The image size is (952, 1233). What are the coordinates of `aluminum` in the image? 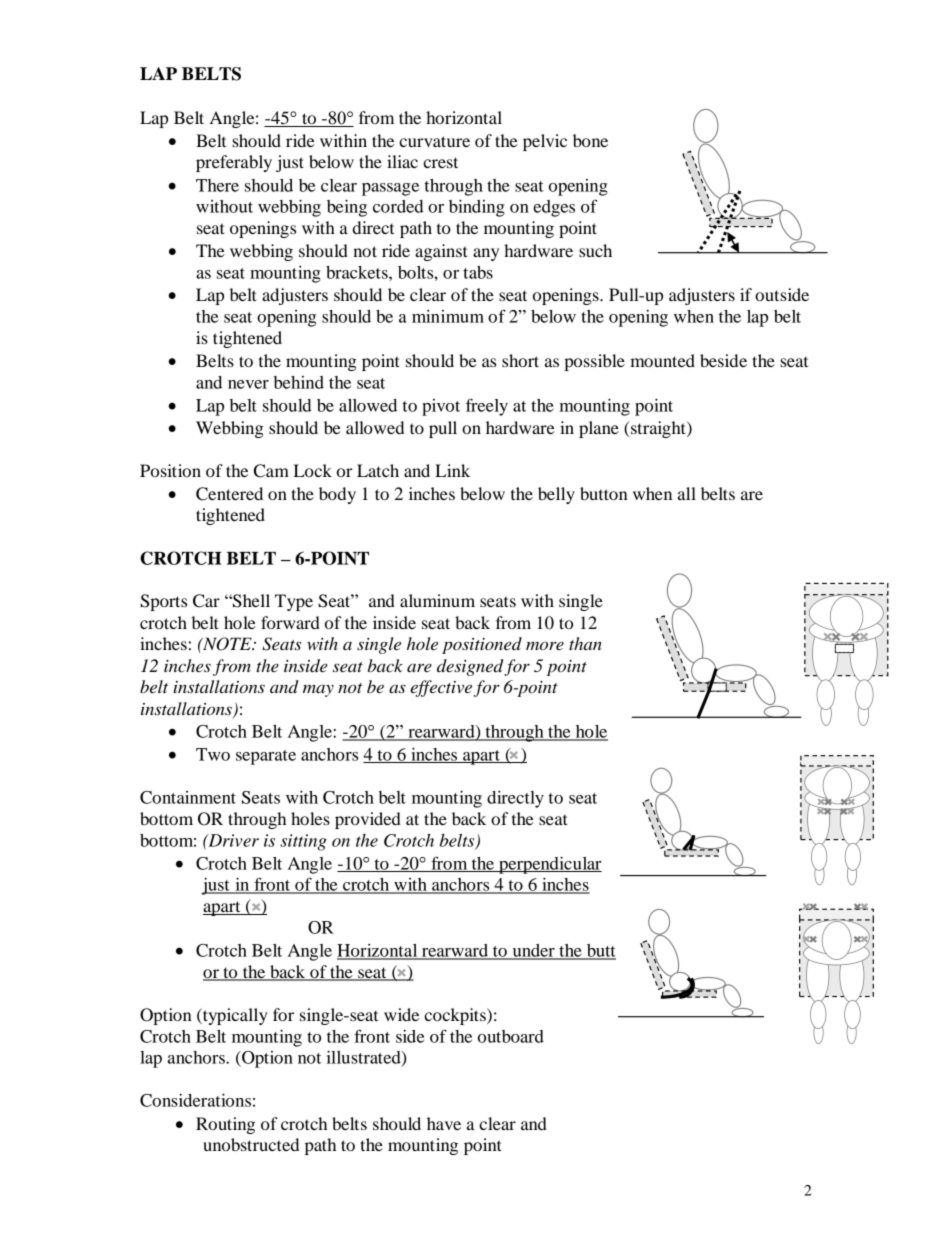 It's located at (437, 600).
